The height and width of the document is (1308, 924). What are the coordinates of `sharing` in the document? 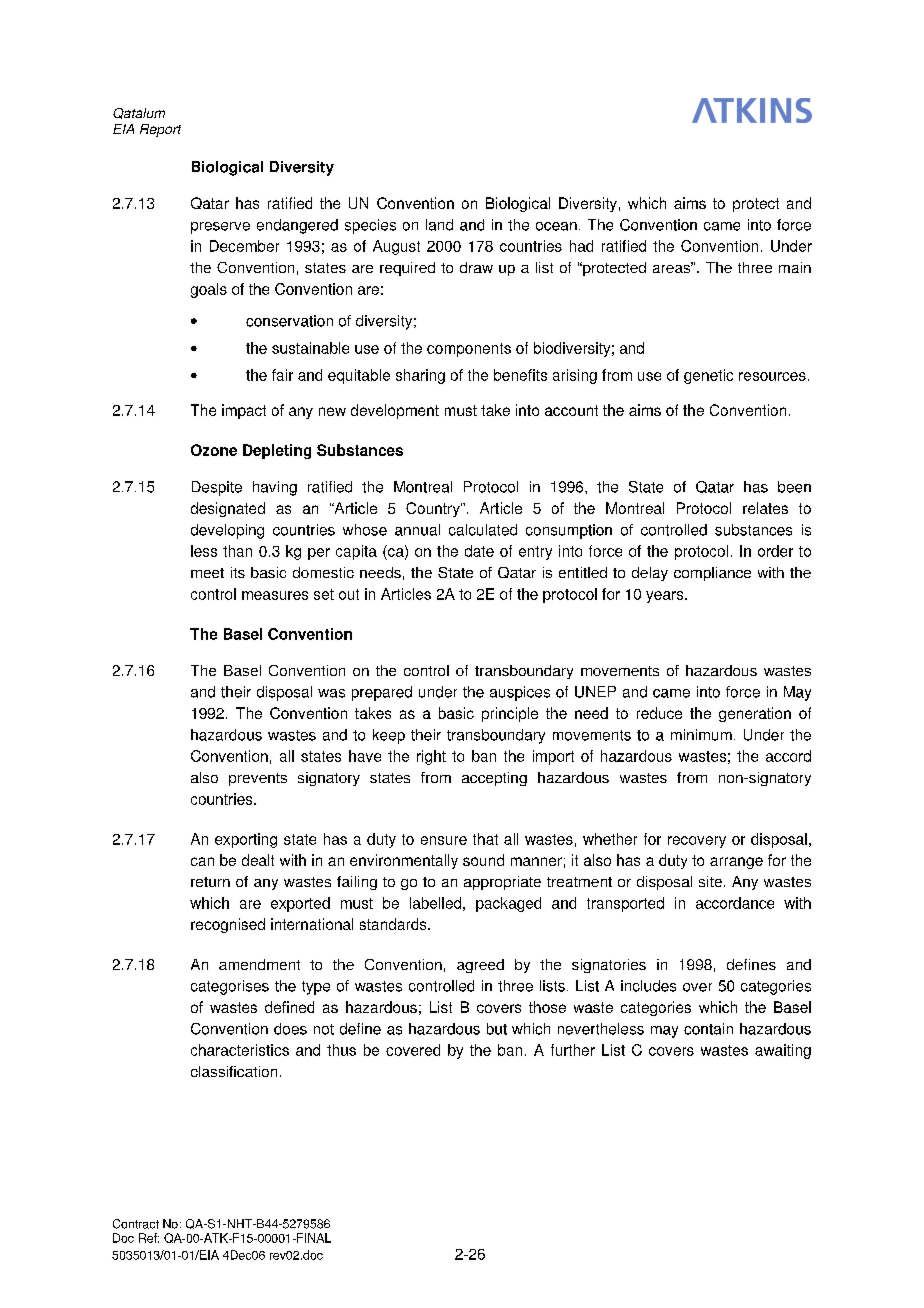 It's located at (420, 376).
